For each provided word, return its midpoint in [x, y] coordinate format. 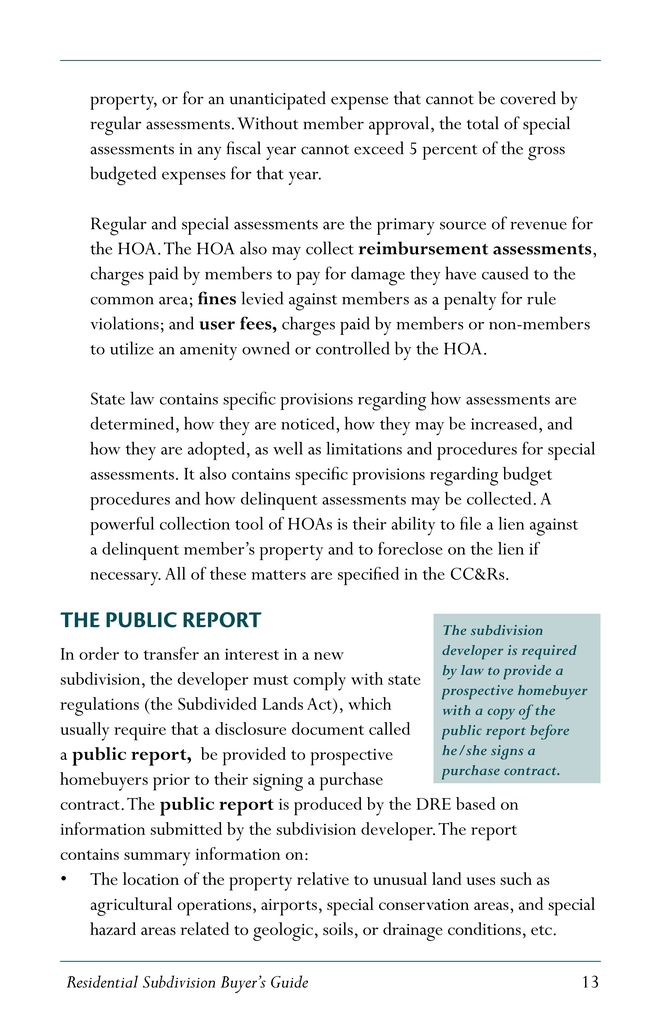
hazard [113, 928]
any [209, 153]
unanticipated [278, 100]
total [483, 123]
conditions [484, 928]
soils [338, 928]
